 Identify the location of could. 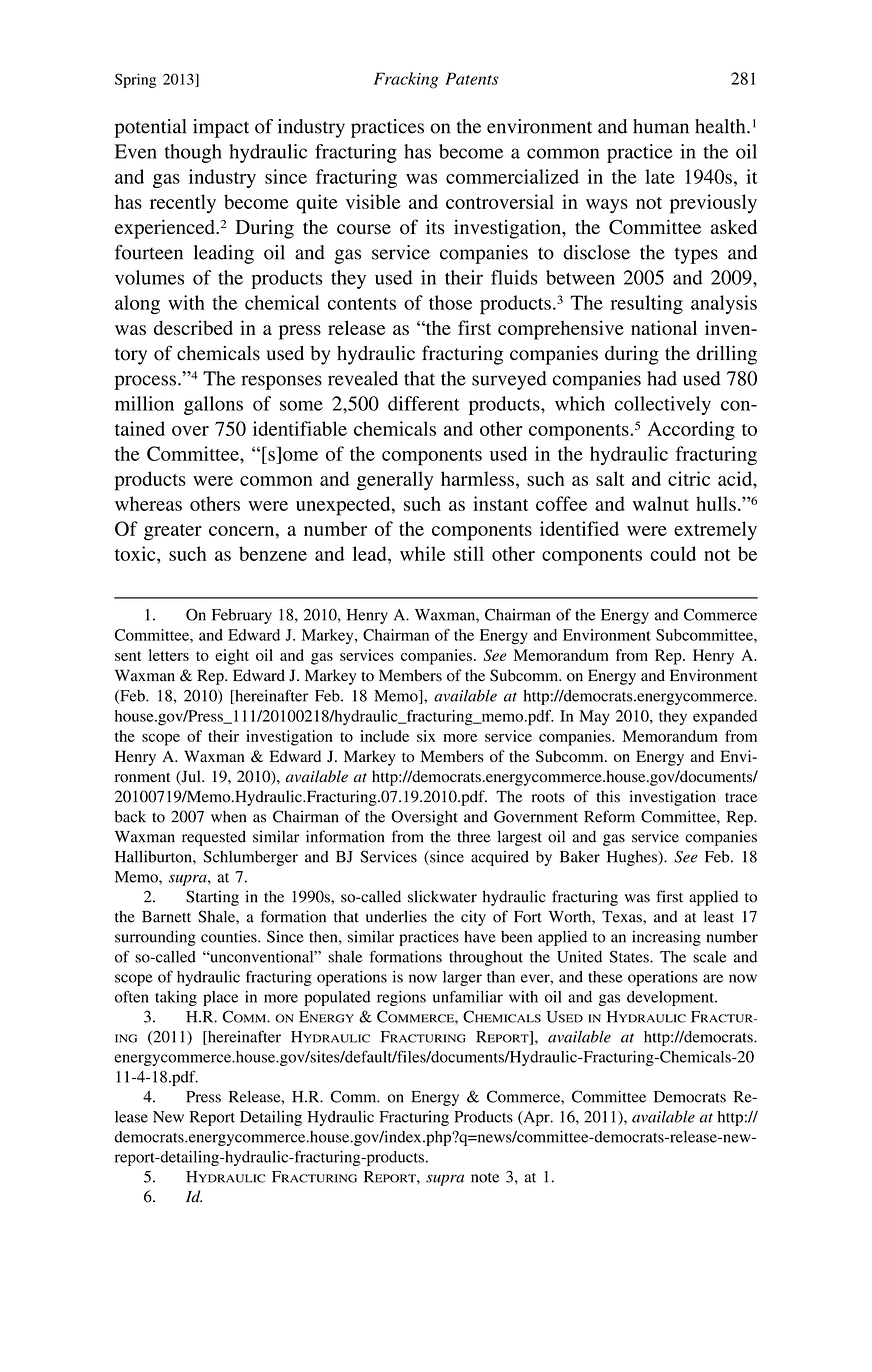
(673, 553).
